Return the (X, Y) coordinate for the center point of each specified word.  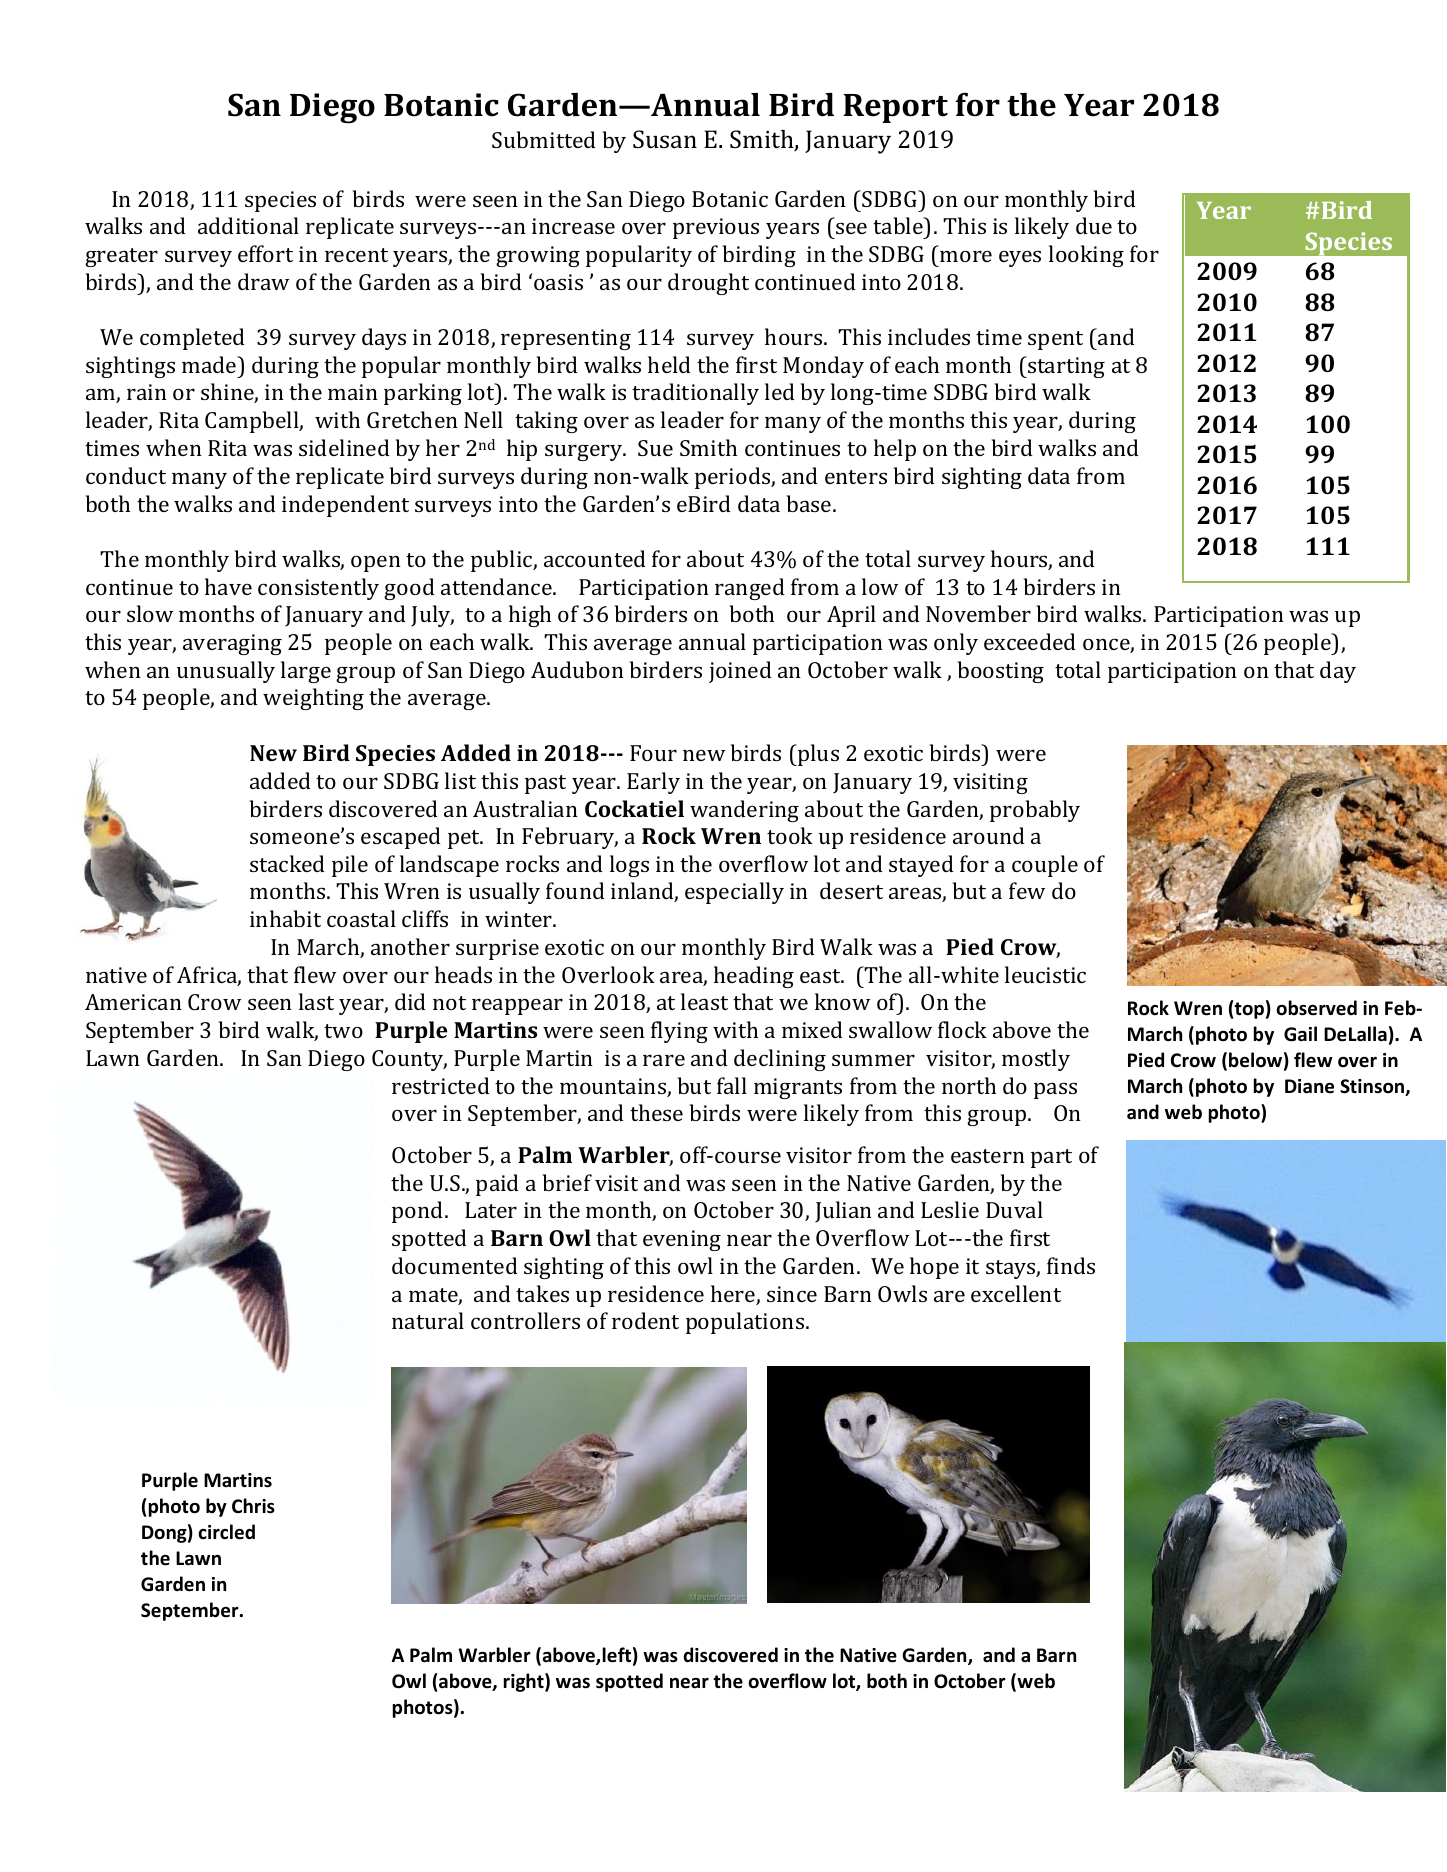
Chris (253, 1506)
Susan (665, 139)
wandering (744, 811)
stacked (287, 863)
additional (248, 225)
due (1094, 225)
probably (1035, 811)
